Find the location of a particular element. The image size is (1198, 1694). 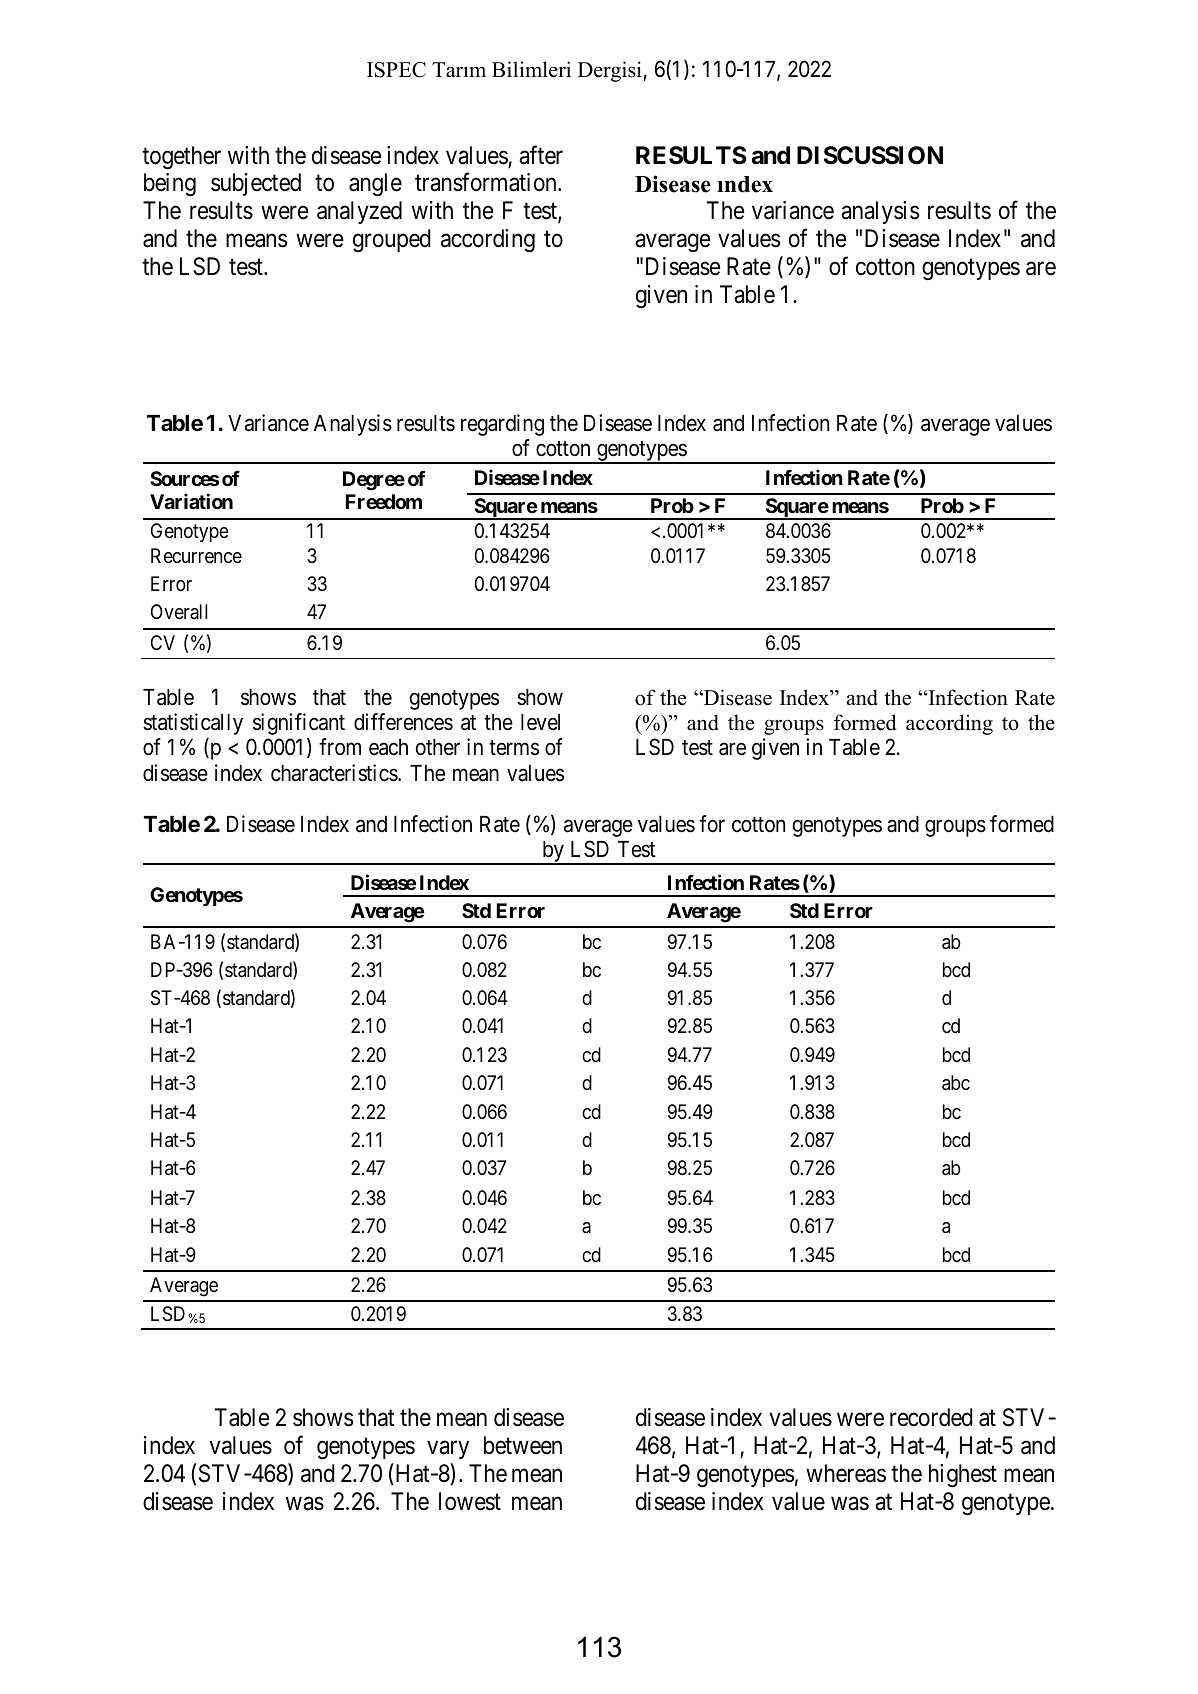

between is located at coordinates (523, 1445).
